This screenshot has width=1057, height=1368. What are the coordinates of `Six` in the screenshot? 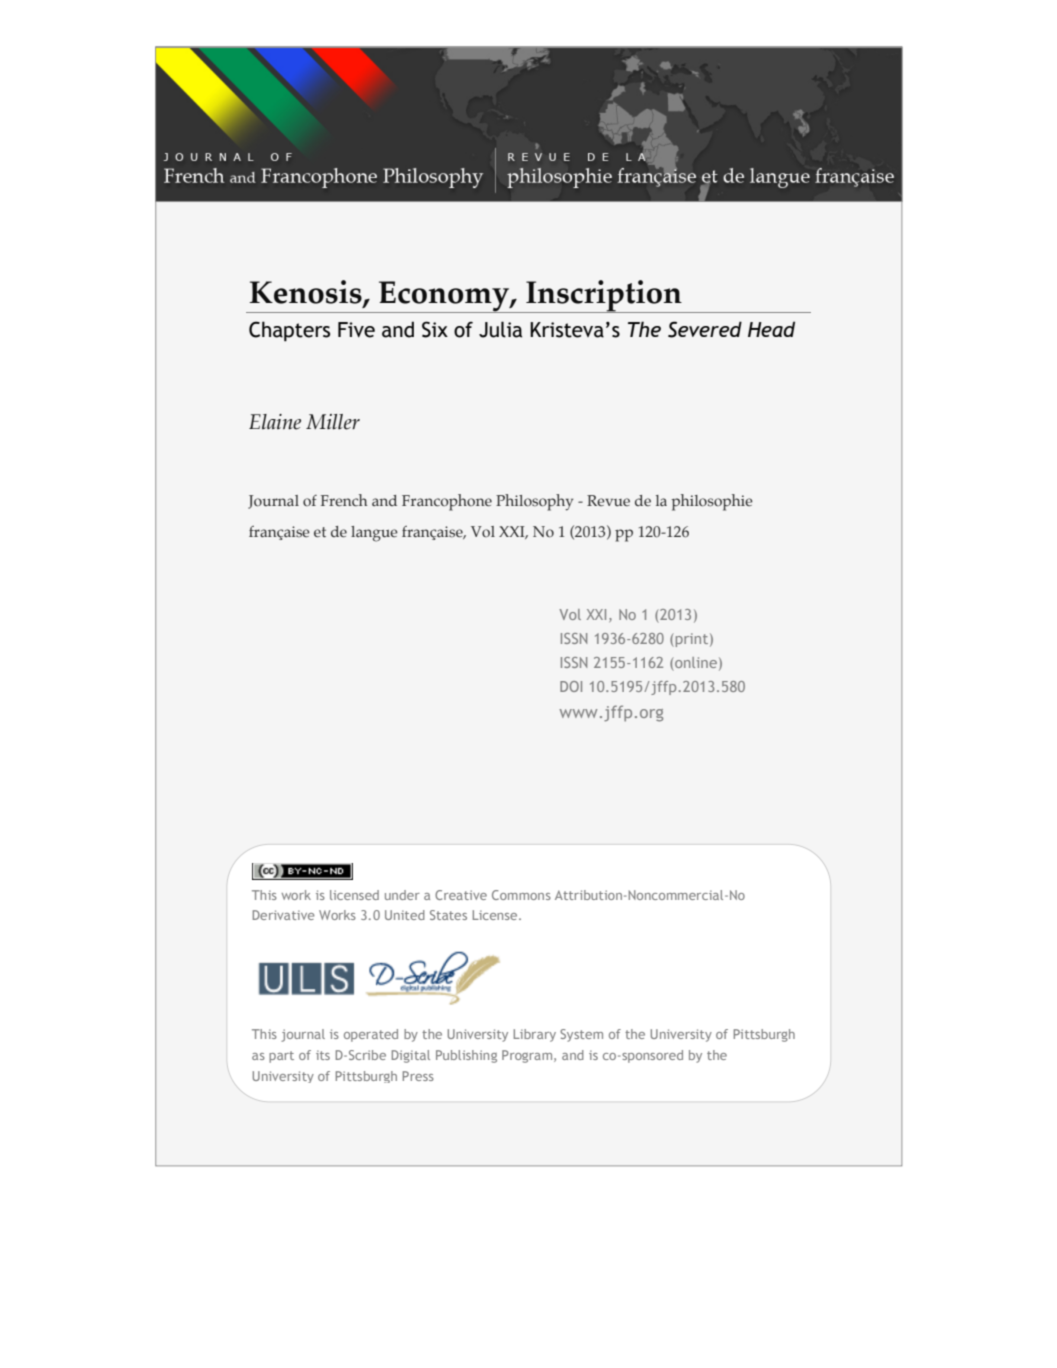 It's located at (435, 329).
